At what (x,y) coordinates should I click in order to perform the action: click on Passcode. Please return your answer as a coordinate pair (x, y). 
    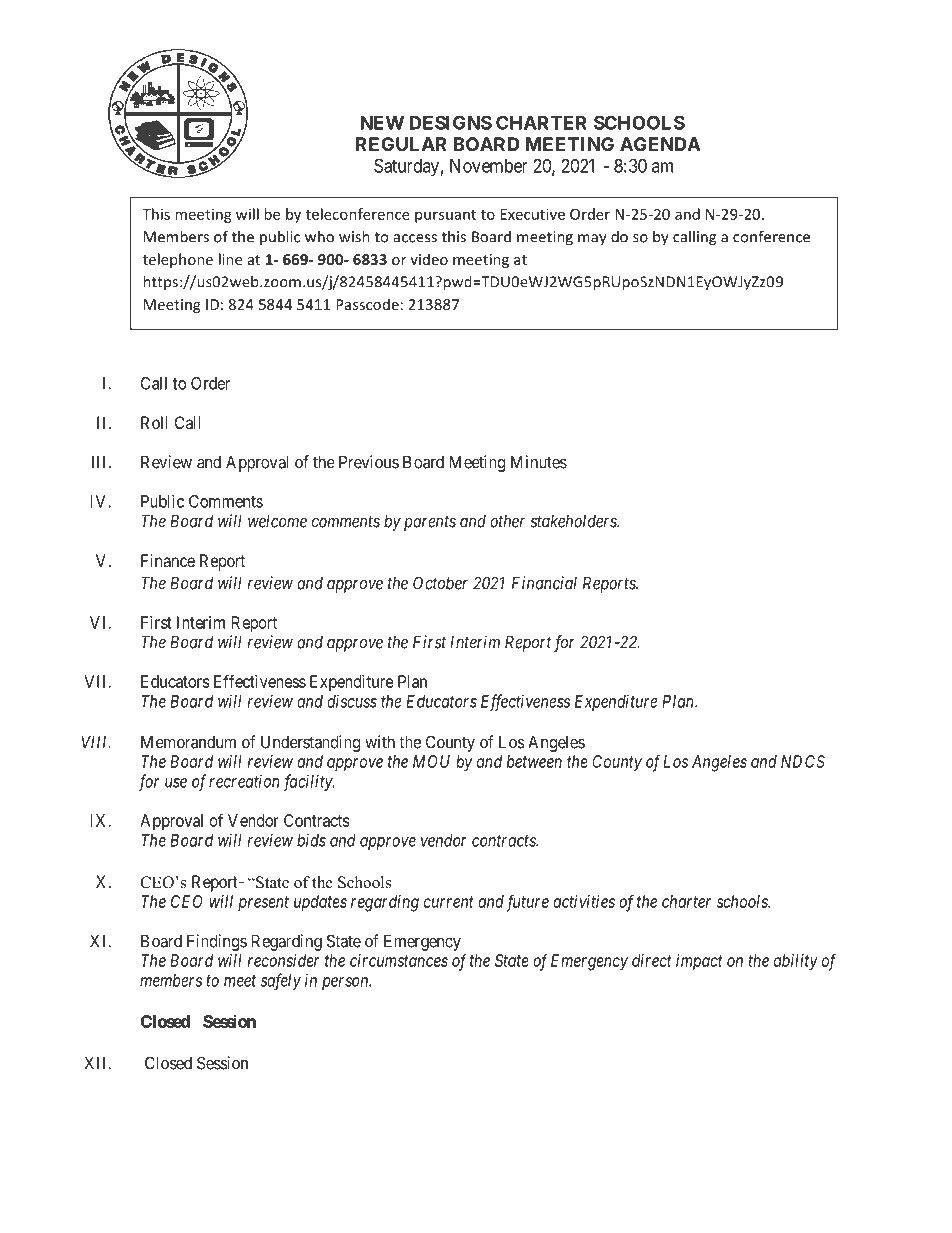
    Looking at the image, I should click on (367, 304).
